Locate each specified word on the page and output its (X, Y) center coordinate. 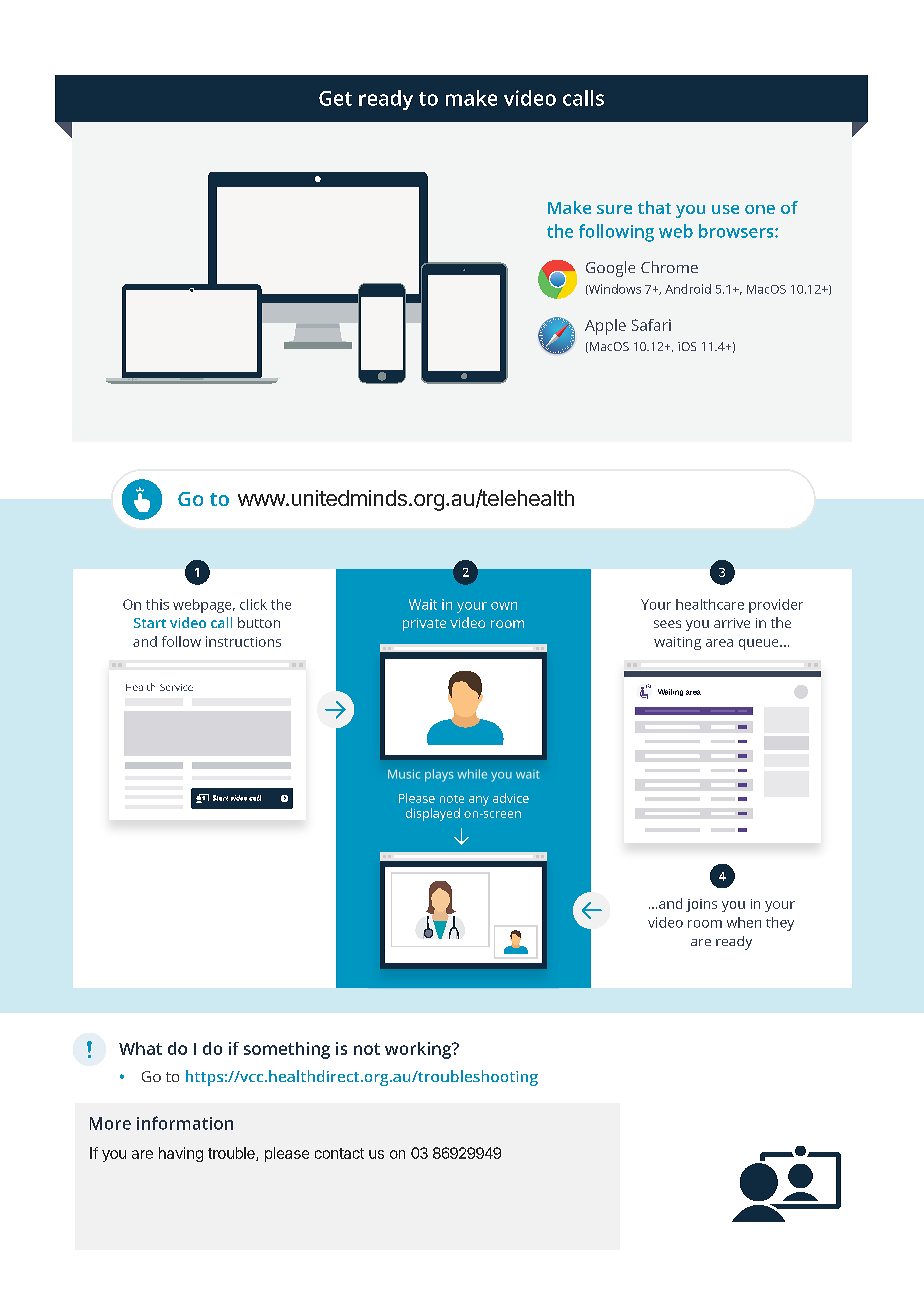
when (744, 922)
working (419, 1050)
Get (335, 98)
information (185, 1123)
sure (614, 209)
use (725, 209)
